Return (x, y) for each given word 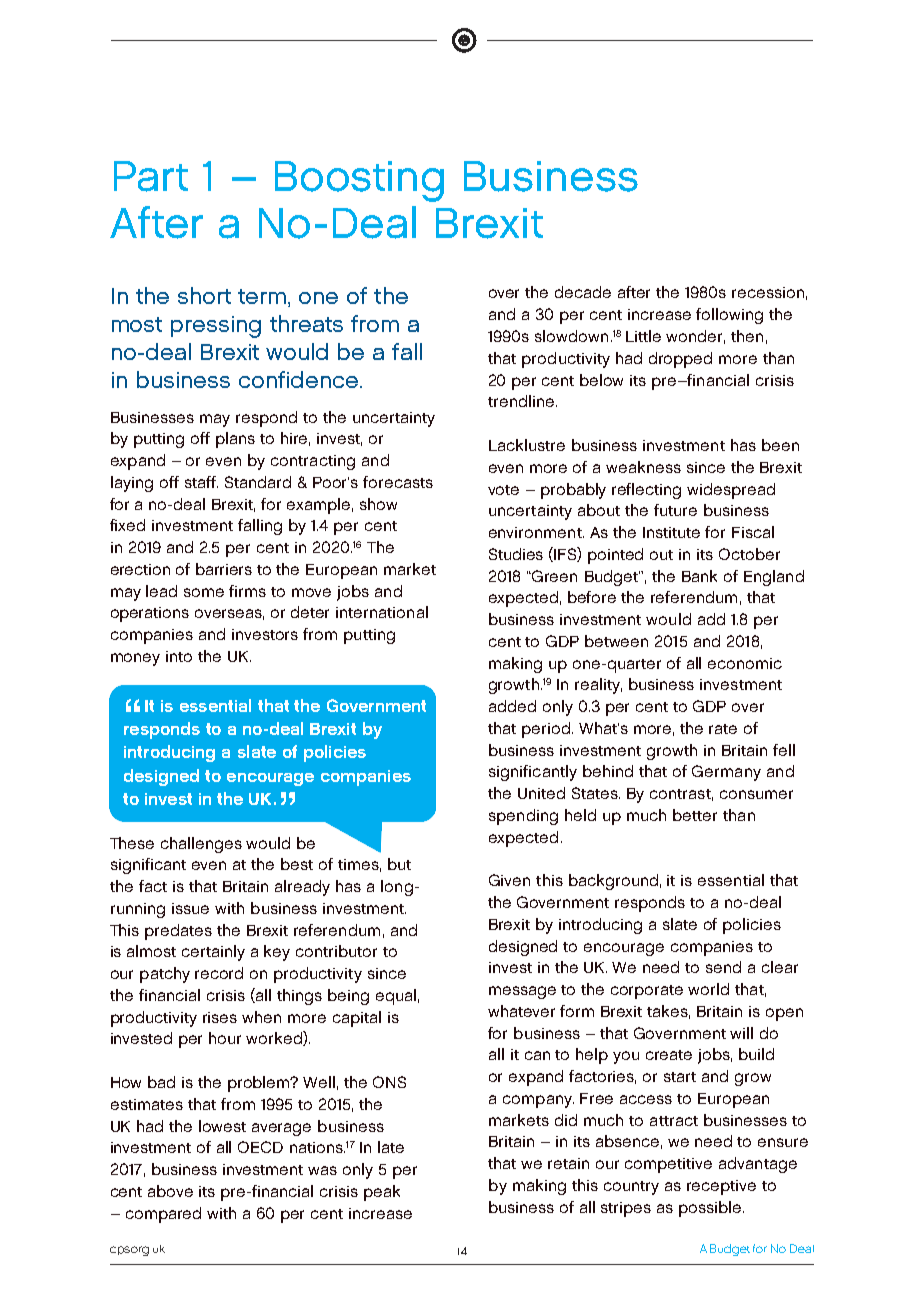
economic (745, 663)
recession (768, 292)
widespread (731, 491)
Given (509, 880)
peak (382, 1193)
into (179, 656)
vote (503, 490)
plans (235, 440)
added (512, 706)
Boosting (359, 181)
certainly (213, 953)
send (723, 967)
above (170, 1191)
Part (151, 176)
